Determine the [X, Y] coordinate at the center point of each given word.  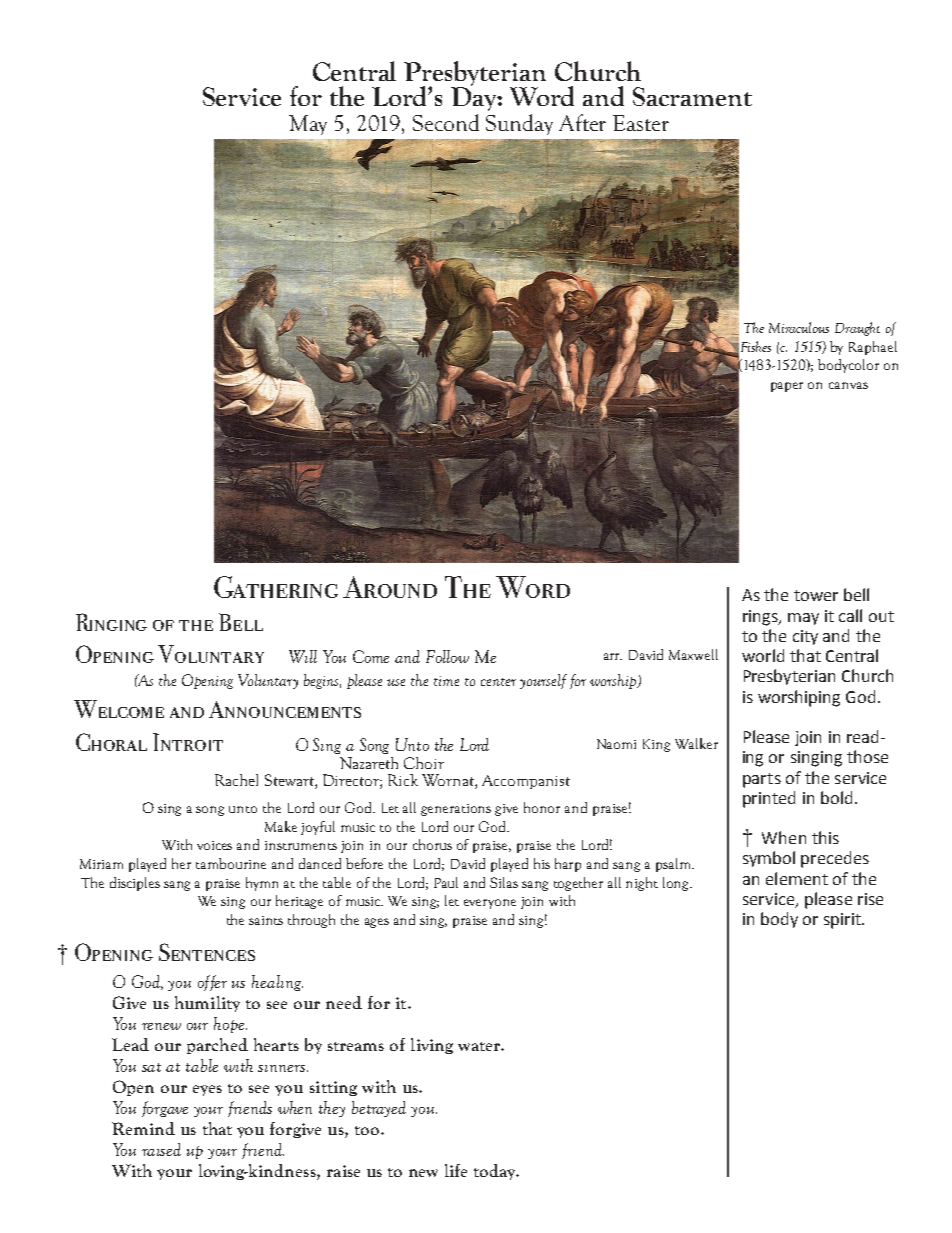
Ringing [111, 622]
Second [446, 122]
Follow [447, 656]
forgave [165, 1109]
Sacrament [692, 96]
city [805, 637]
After [582, 122]
